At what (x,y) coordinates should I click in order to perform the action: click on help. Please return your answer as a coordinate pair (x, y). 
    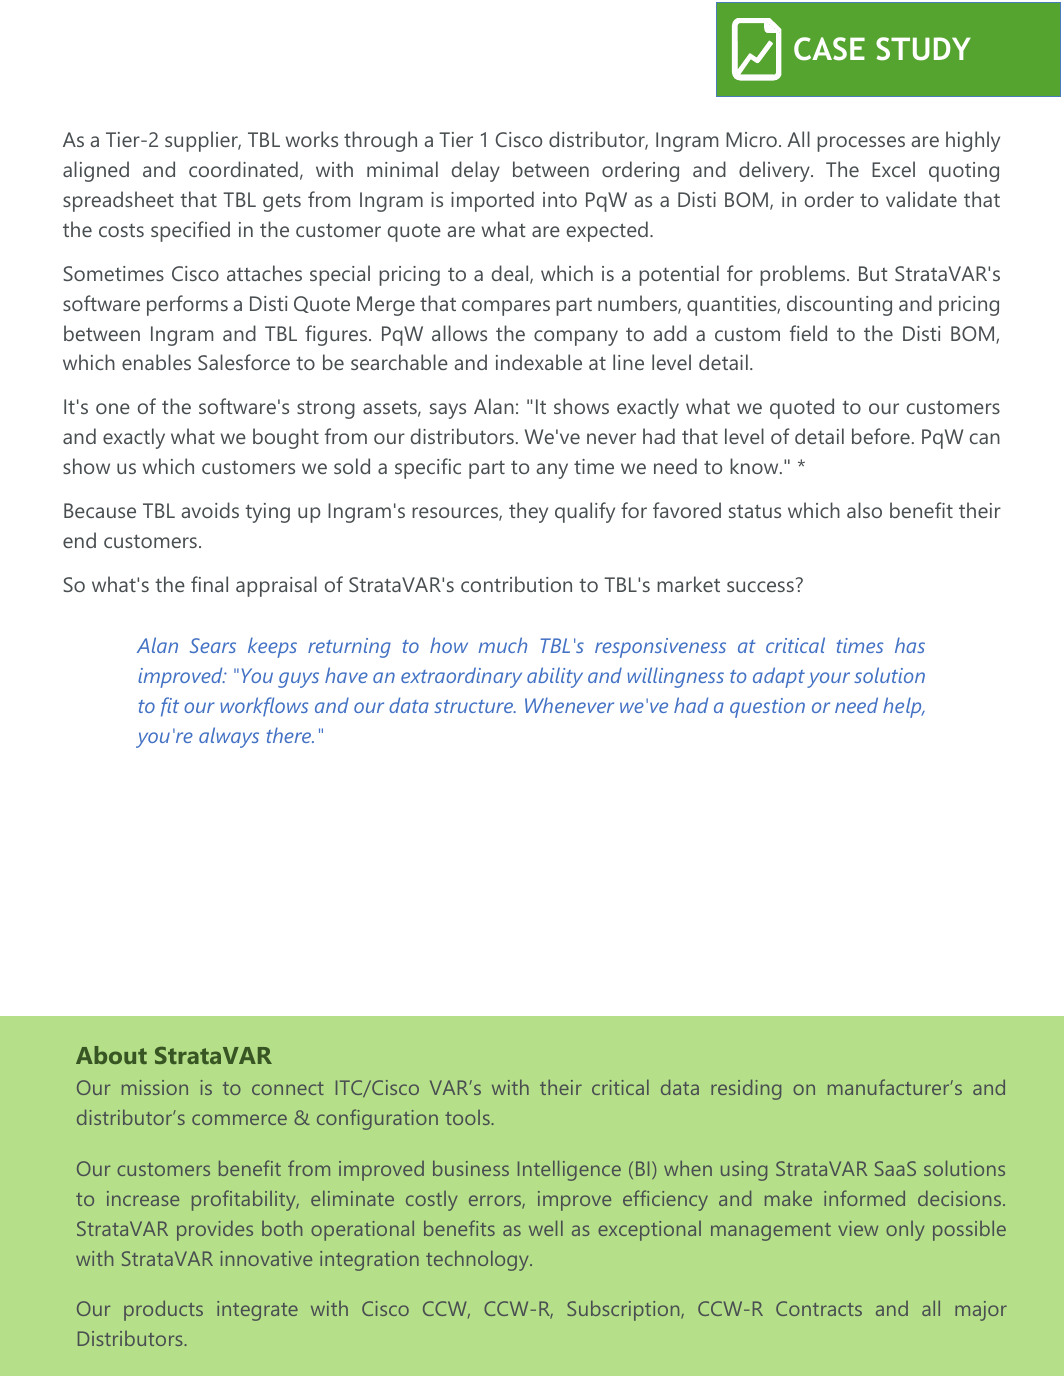
    Looking at the image, I should click on (903, 707).
